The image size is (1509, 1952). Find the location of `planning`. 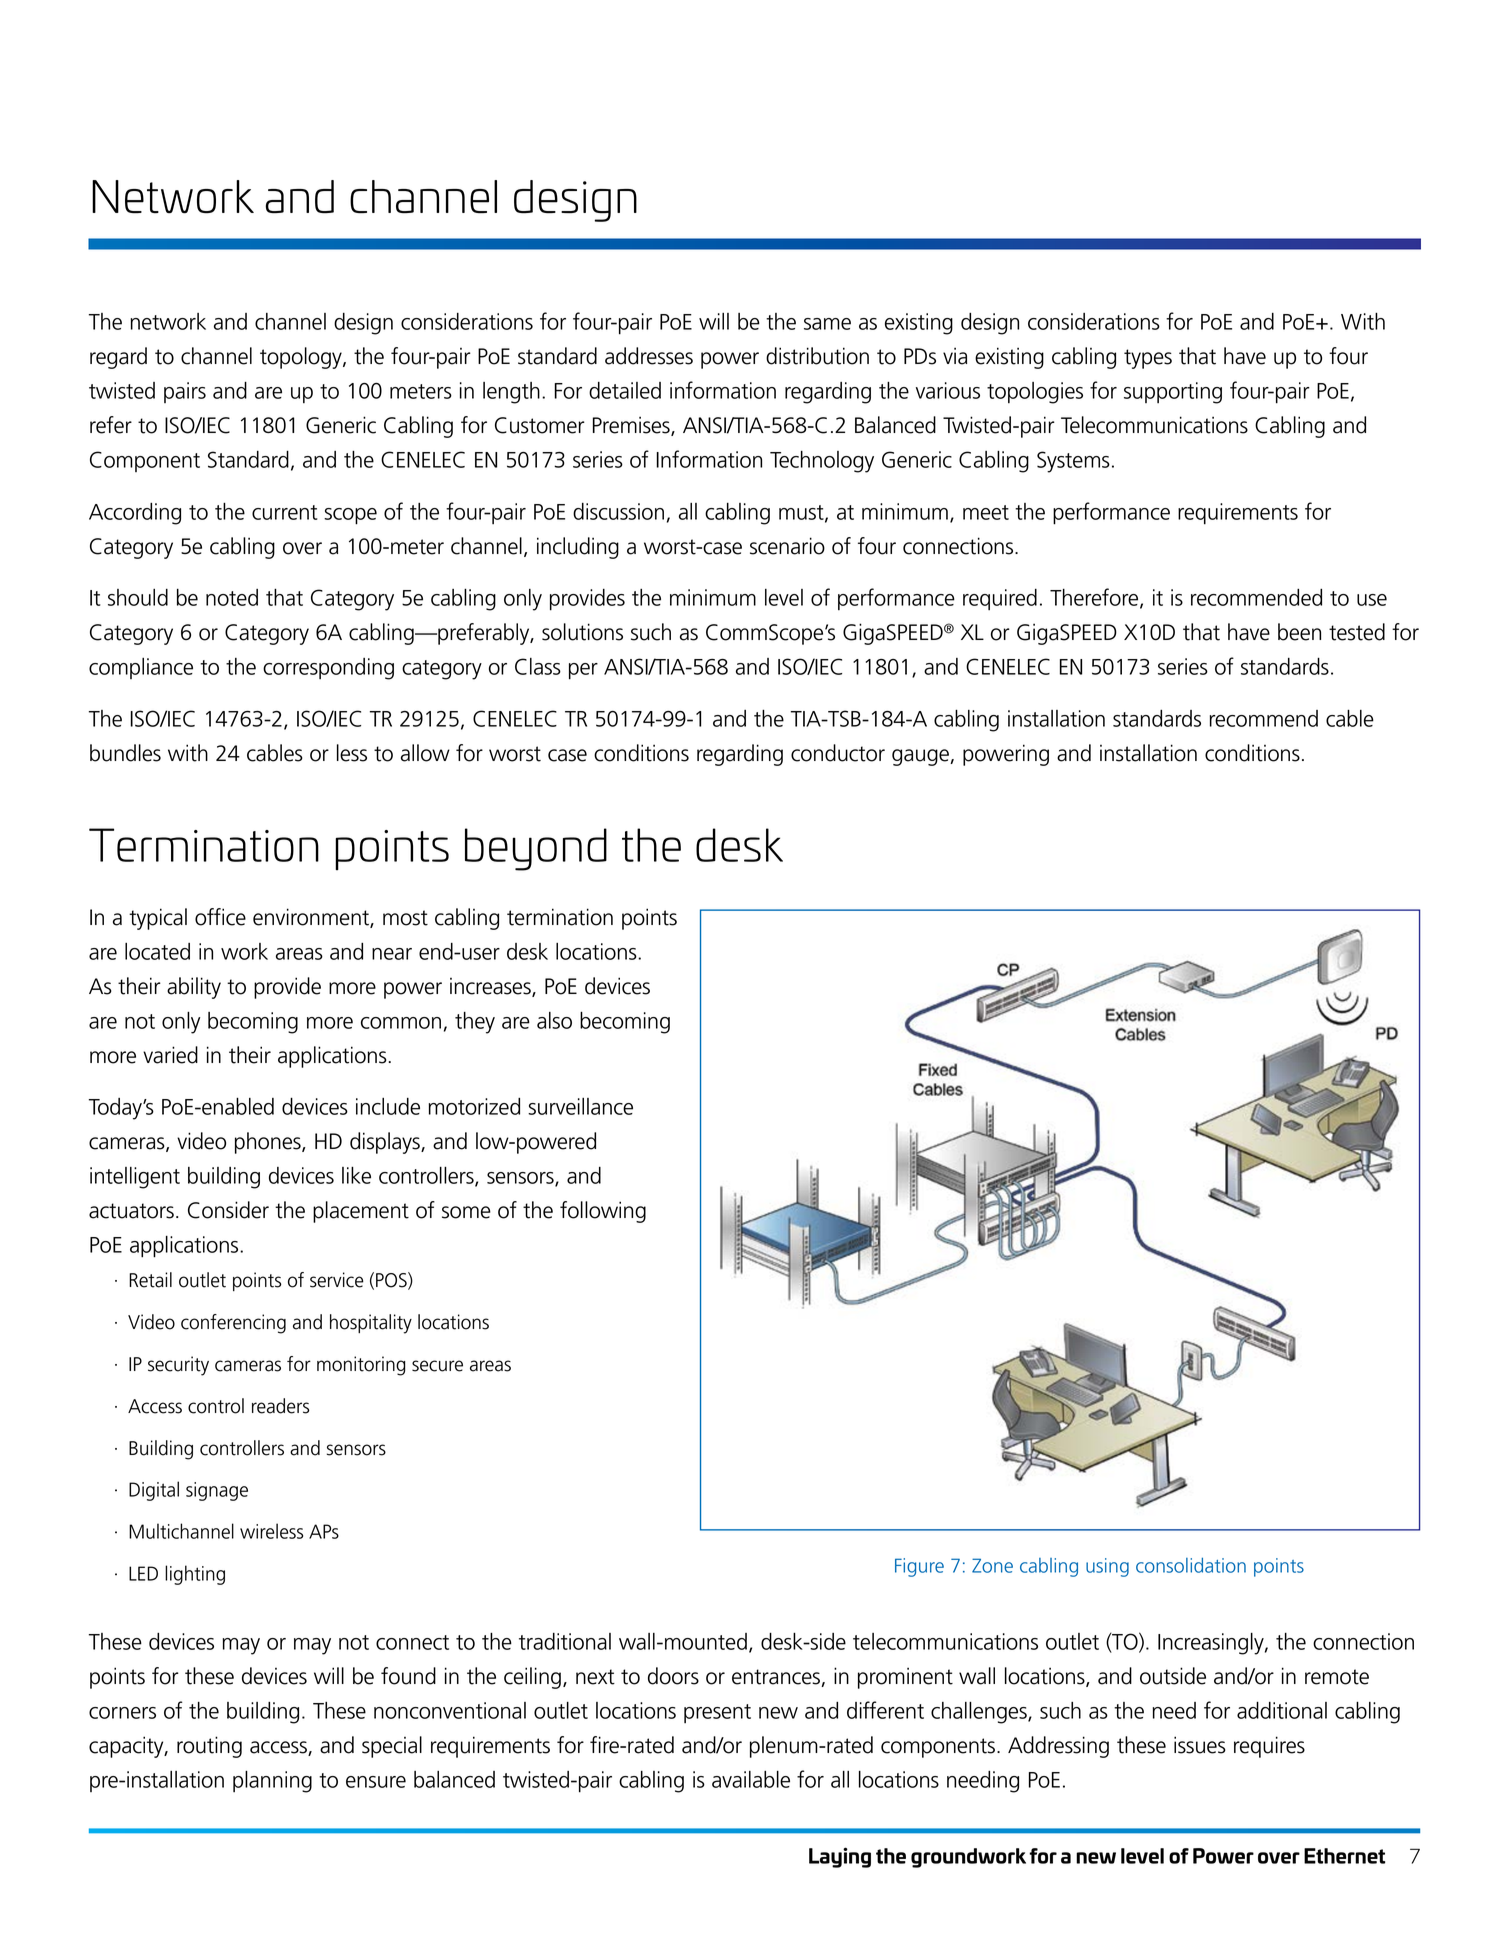

planning is located at coordinates (272, 1782).
